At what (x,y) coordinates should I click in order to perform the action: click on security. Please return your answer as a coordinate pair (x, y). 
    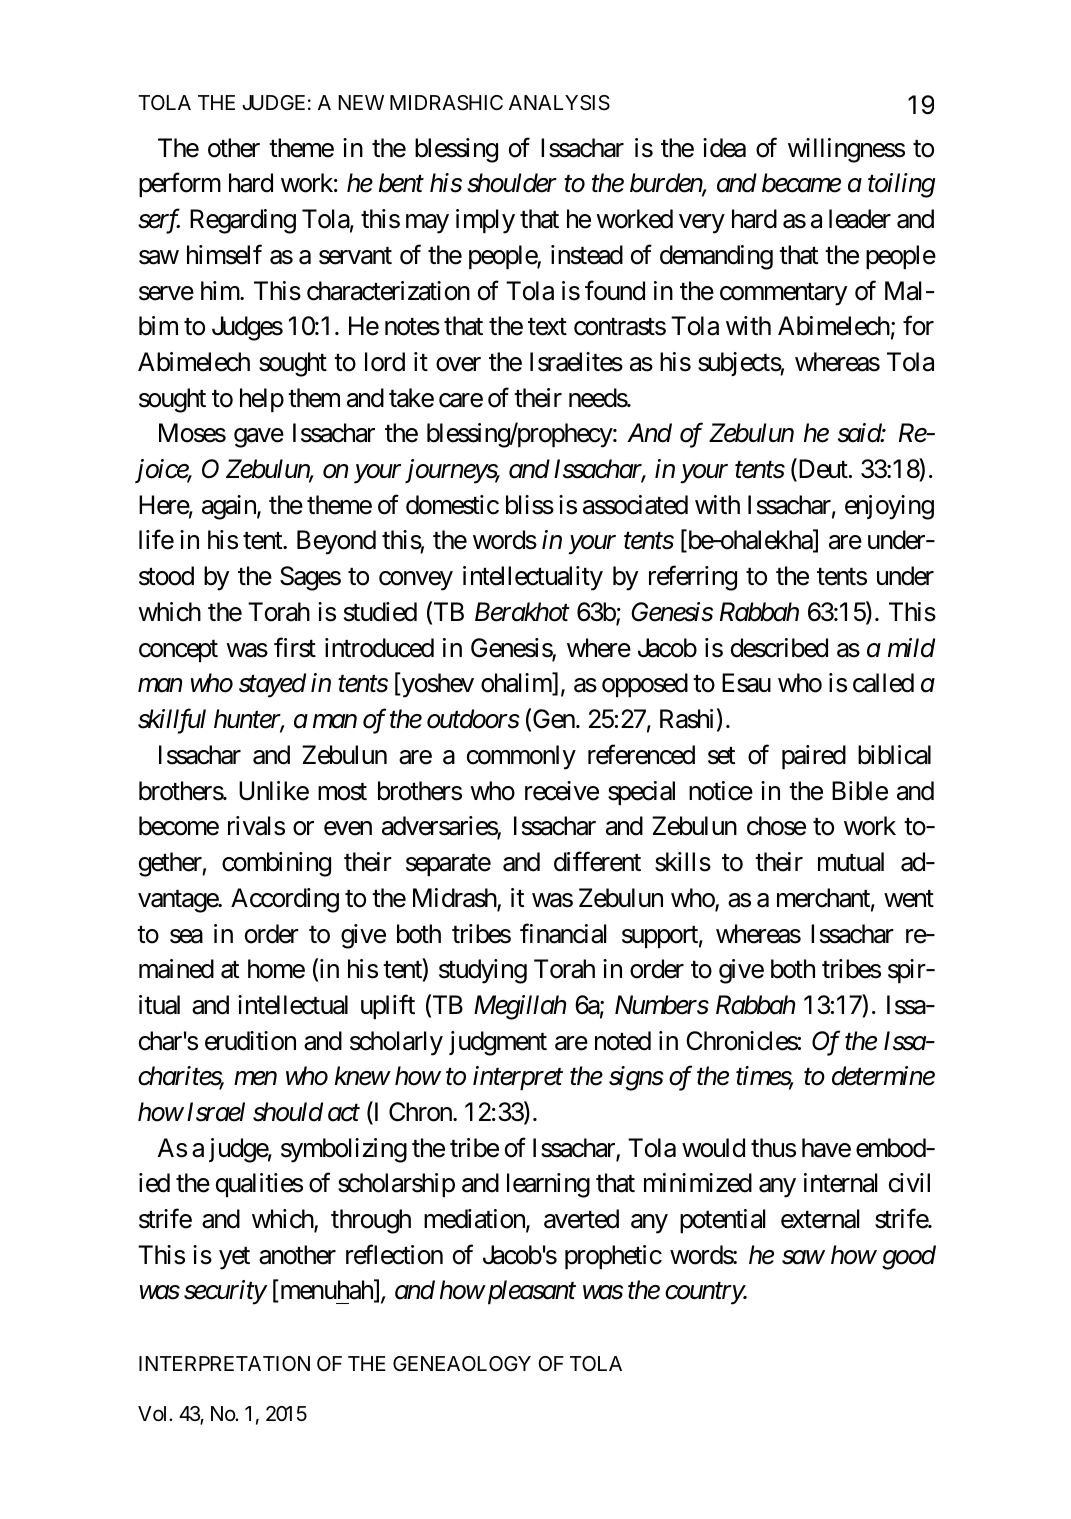
    Looking at the image, I should click on (225, 1293).
